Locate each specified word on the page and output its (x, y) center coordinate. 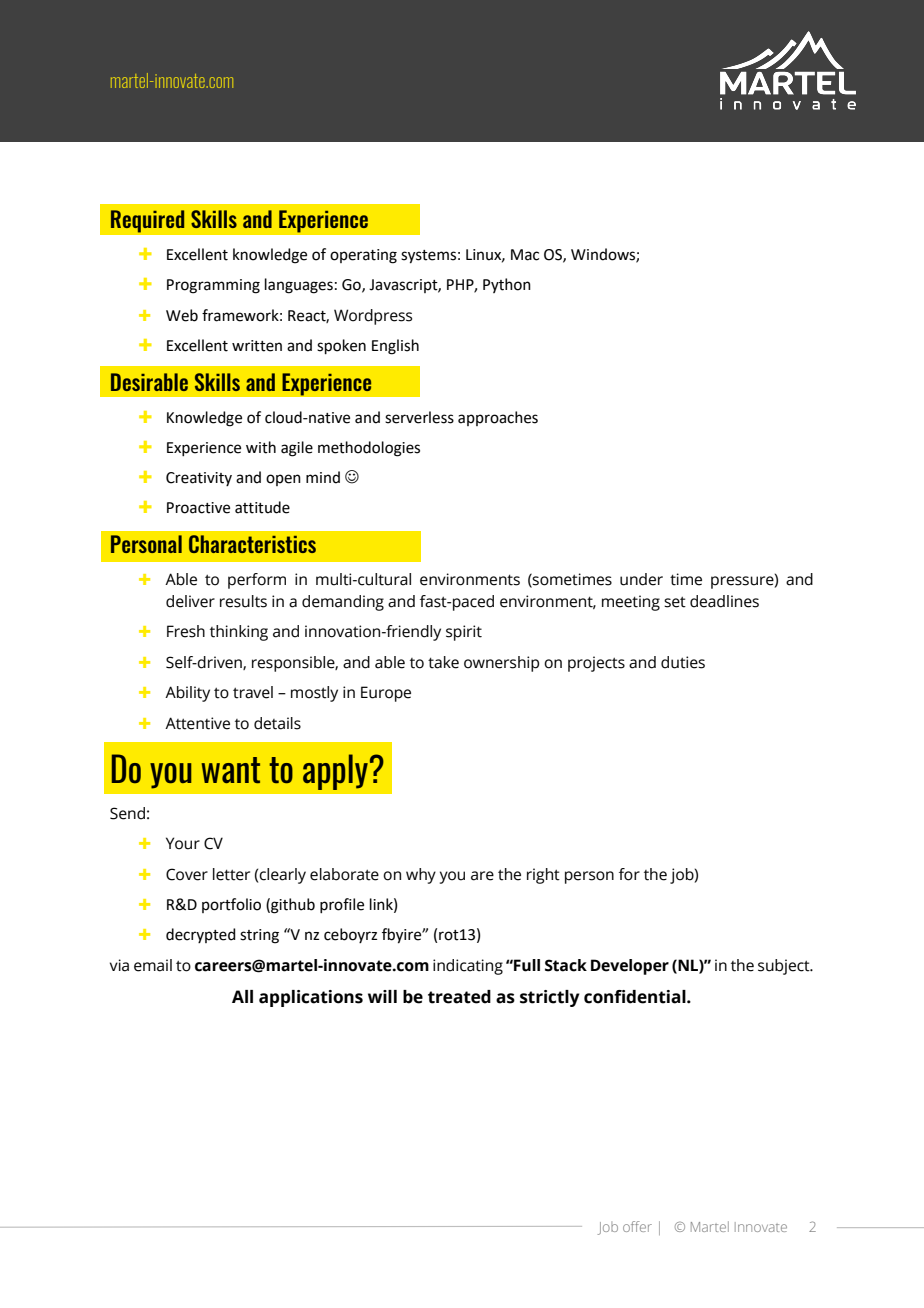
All (242, 996)
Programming (213, 286)
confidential (636, 997)
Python (507, 285)
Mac (525, 255)
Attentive (197, 723)
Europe (386, 694)
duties (683, 662)
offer (637, 1226)
